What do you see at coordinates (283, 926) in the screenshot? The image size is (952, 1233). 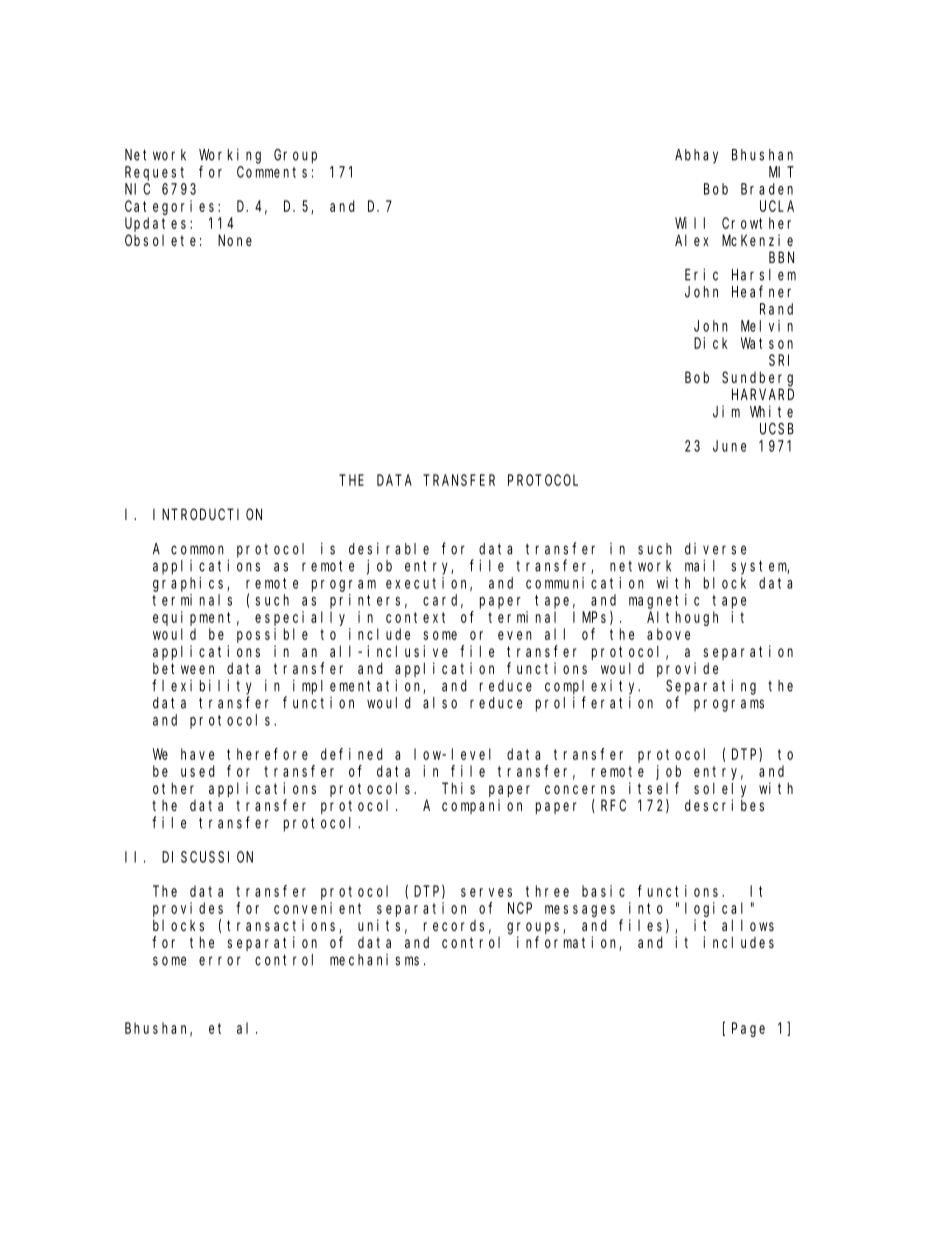 I see `transactions` at bounding box center [283, 926].
